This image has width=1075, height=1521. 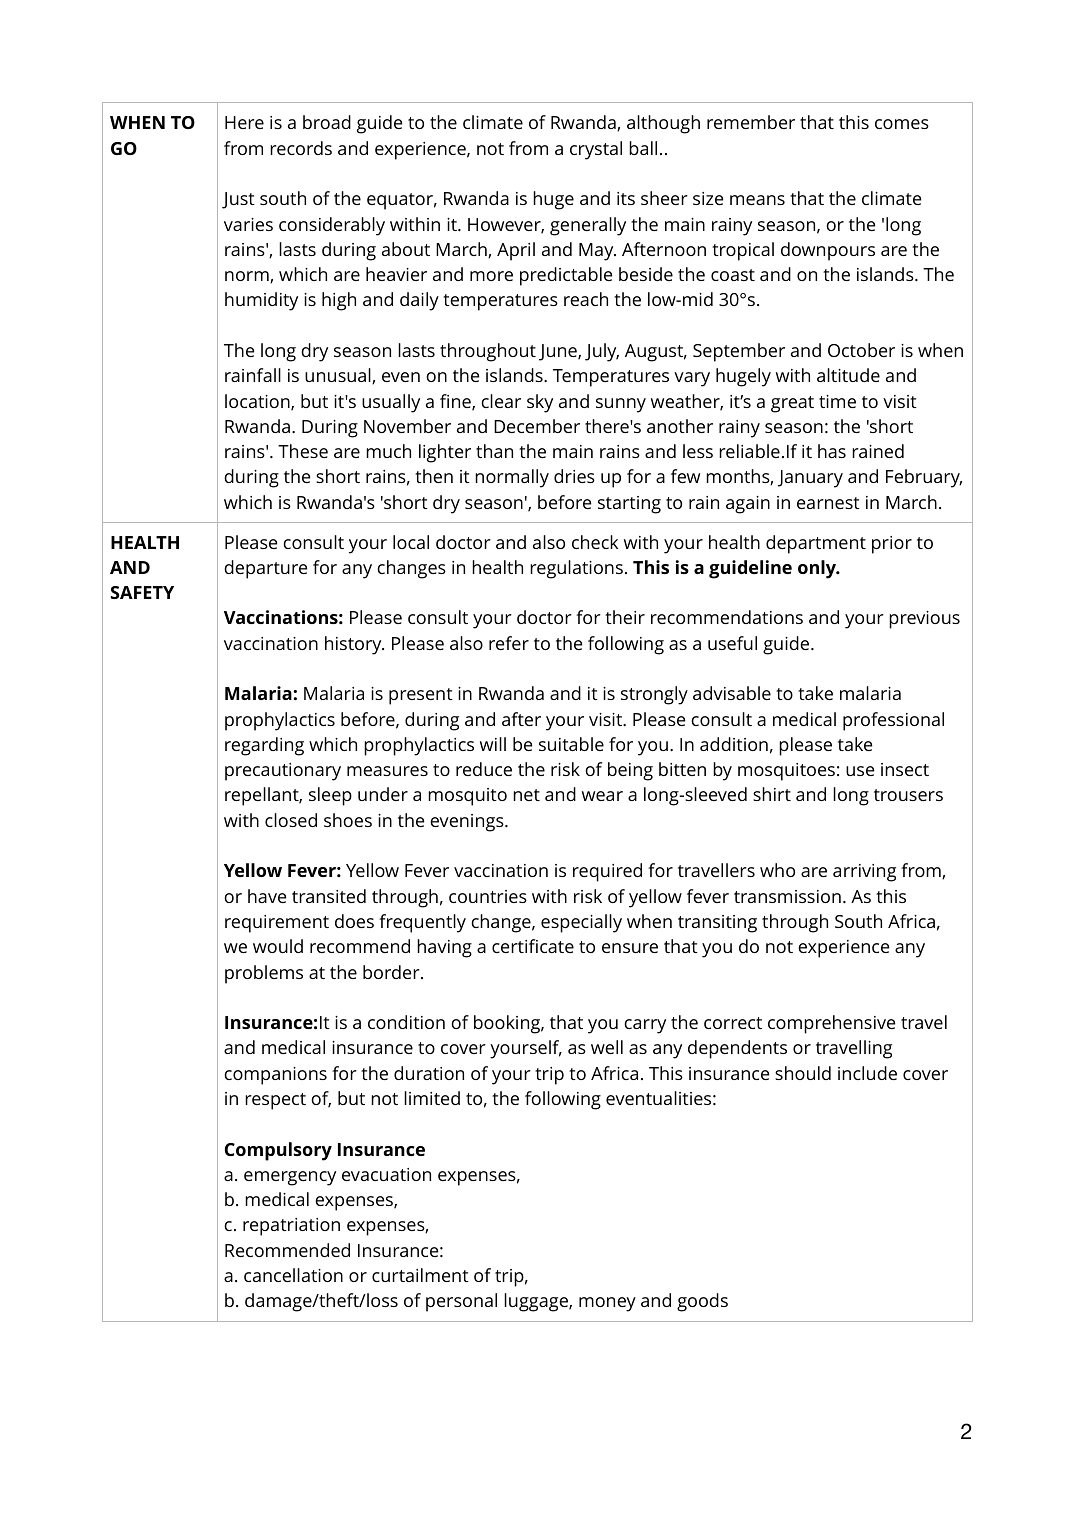 I want to click on transmission, so click(x=787, y=896).
